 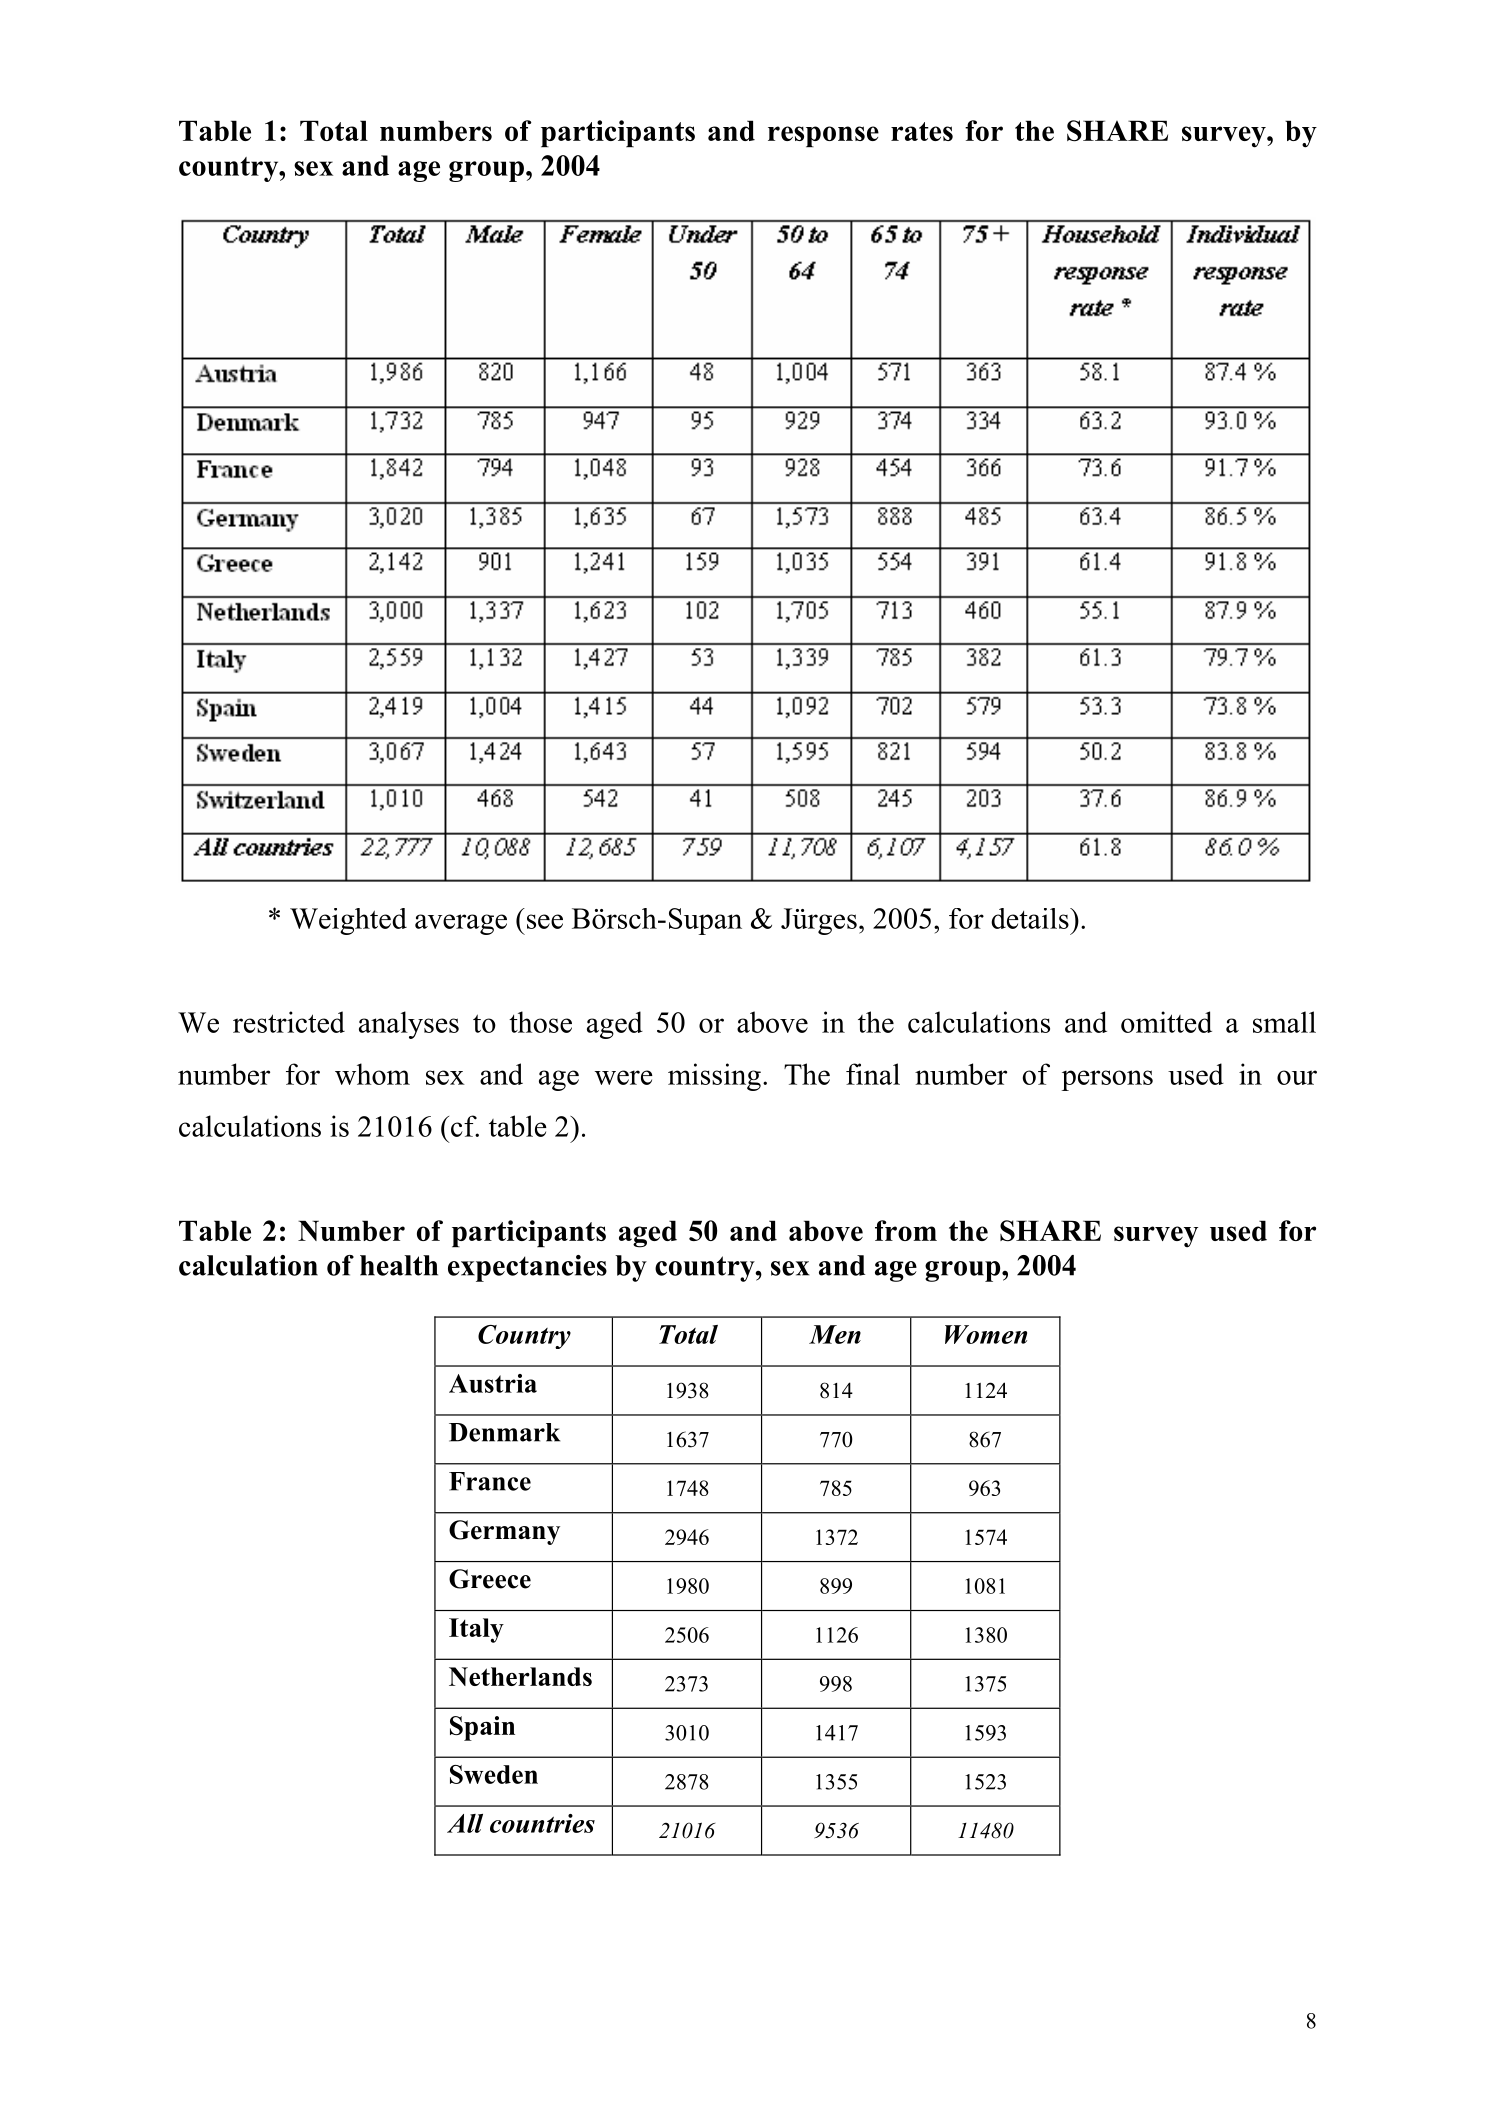 What do you see at coordinates (922, 131) in the screenshot?
I see `rates` at bounding box center [922, 131].
